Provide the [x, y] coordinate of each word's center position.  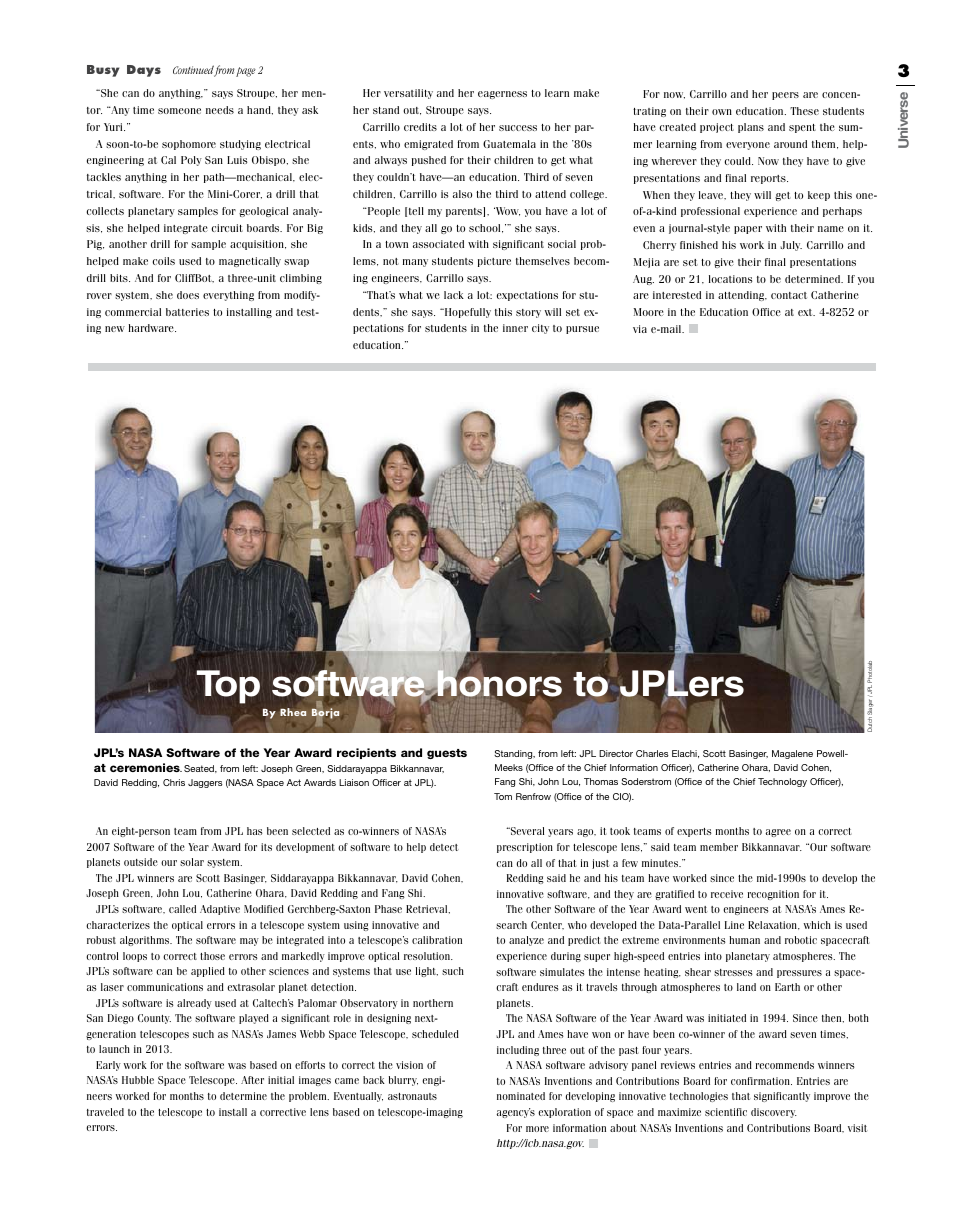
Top [228, 687]
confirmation [761, 1081]
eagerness [502, 95]
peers [785, 96]
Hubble [138, 1080]
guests [447, 754]
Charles [652, 753]
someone [179, 111]
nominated [521, 1096]
